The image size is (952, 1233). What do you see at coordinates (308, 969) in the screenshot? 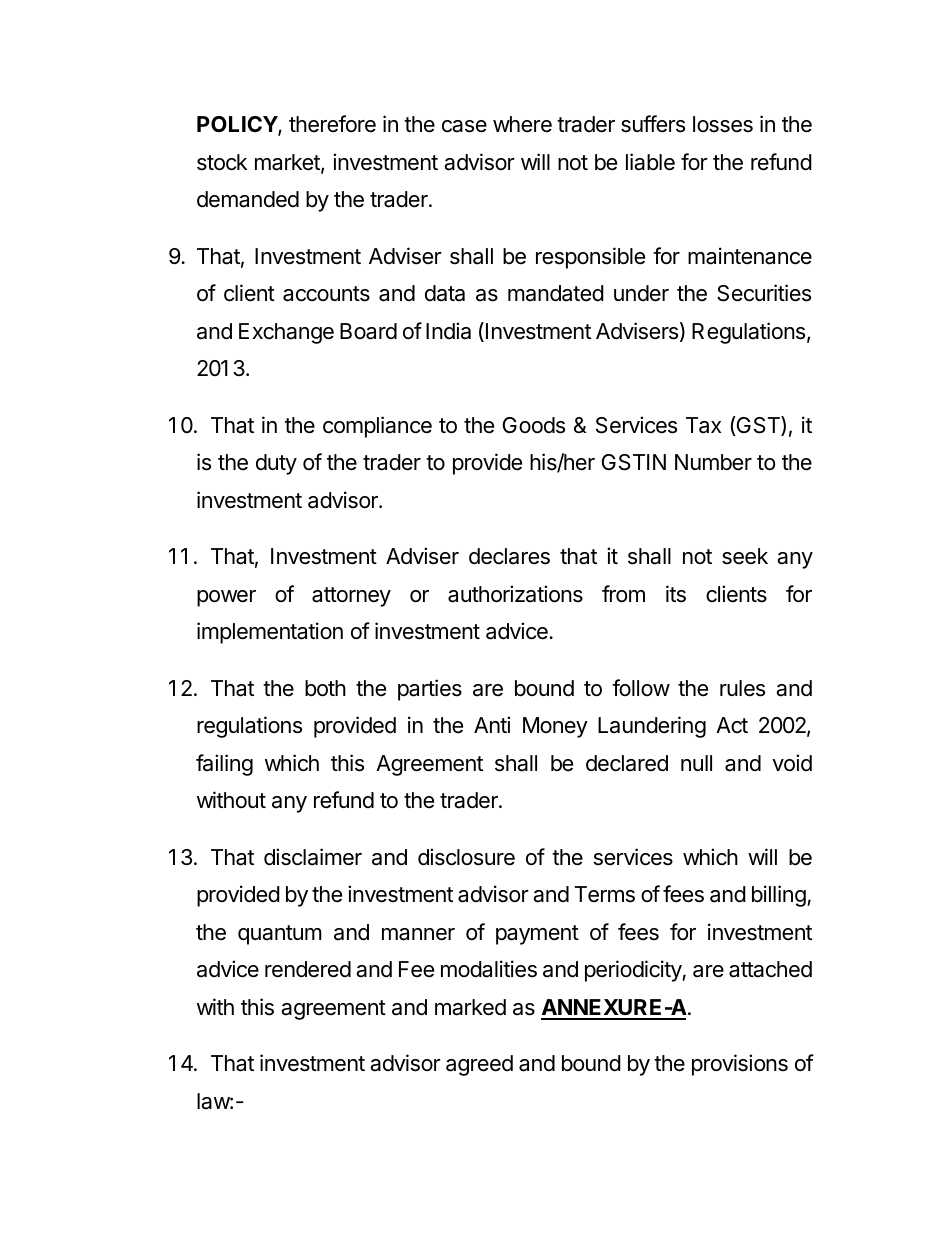
I see `rendered` at bounding box center [308, 969].
